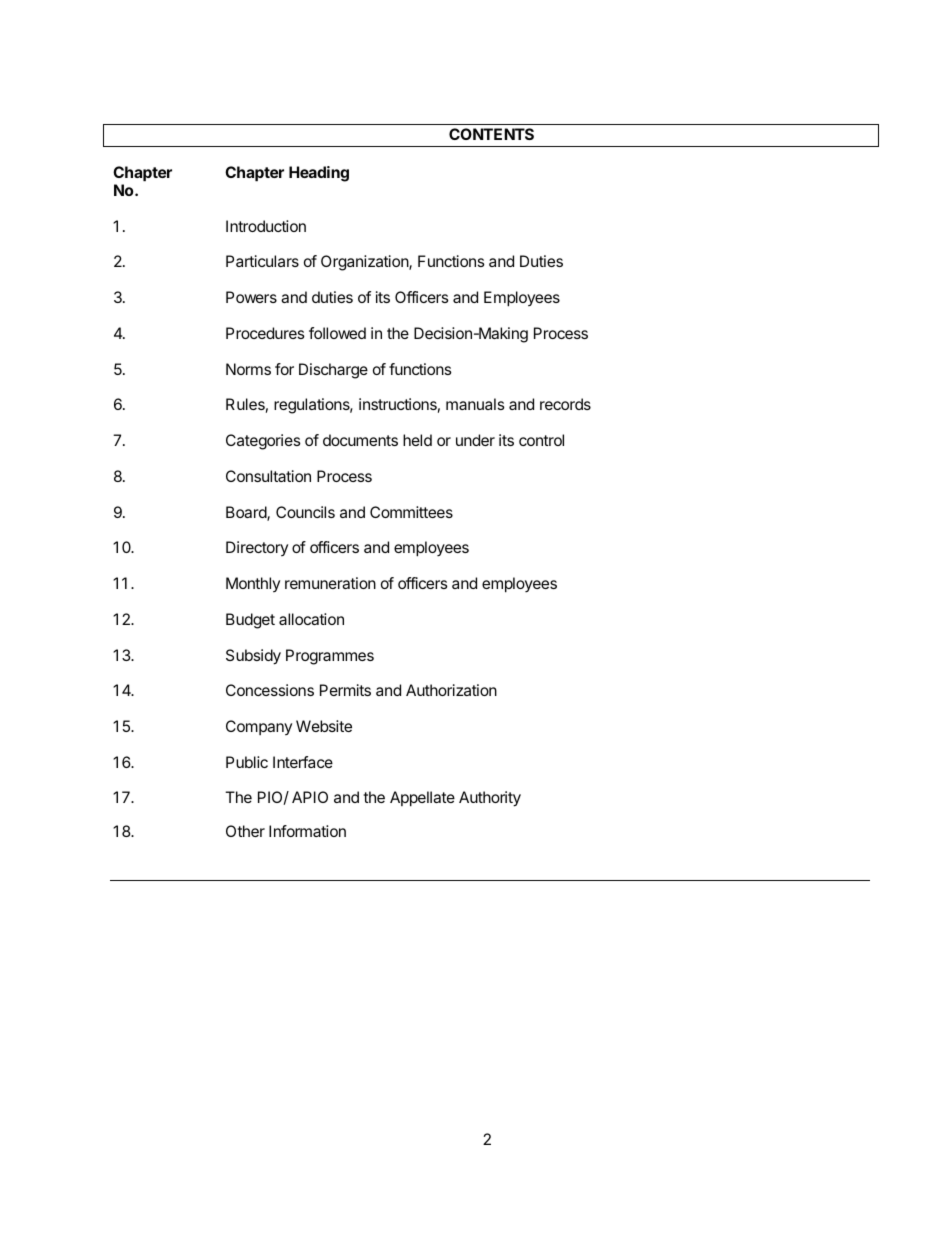 This screenshot has height=1233, width=952. I want to click on Consultation, so click(268, 476).
